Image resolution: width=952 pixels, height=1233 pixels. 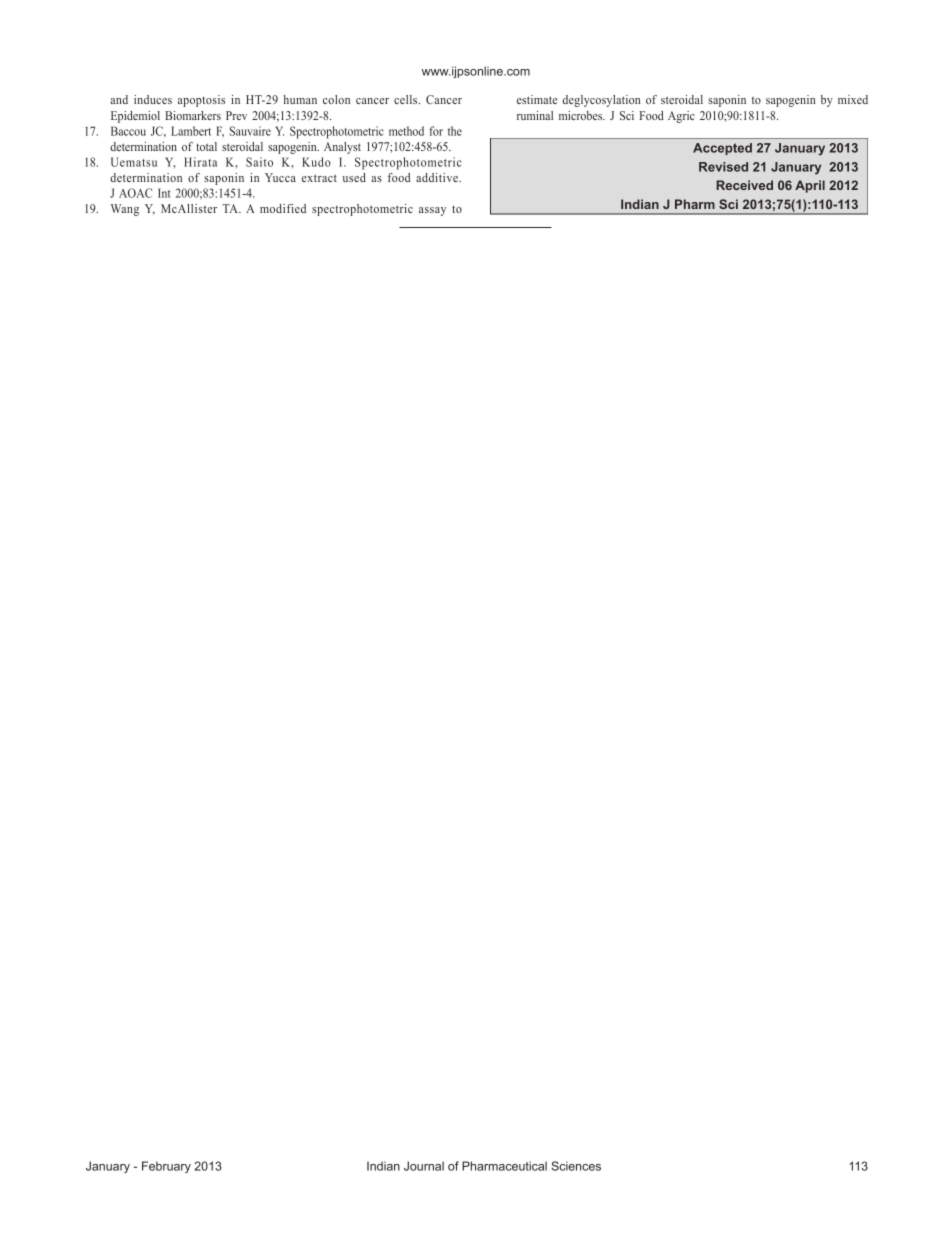 What do you see at coordinates (125, 210) in the screenshot?
I see `Wang` at bounding box center [125, 210].
